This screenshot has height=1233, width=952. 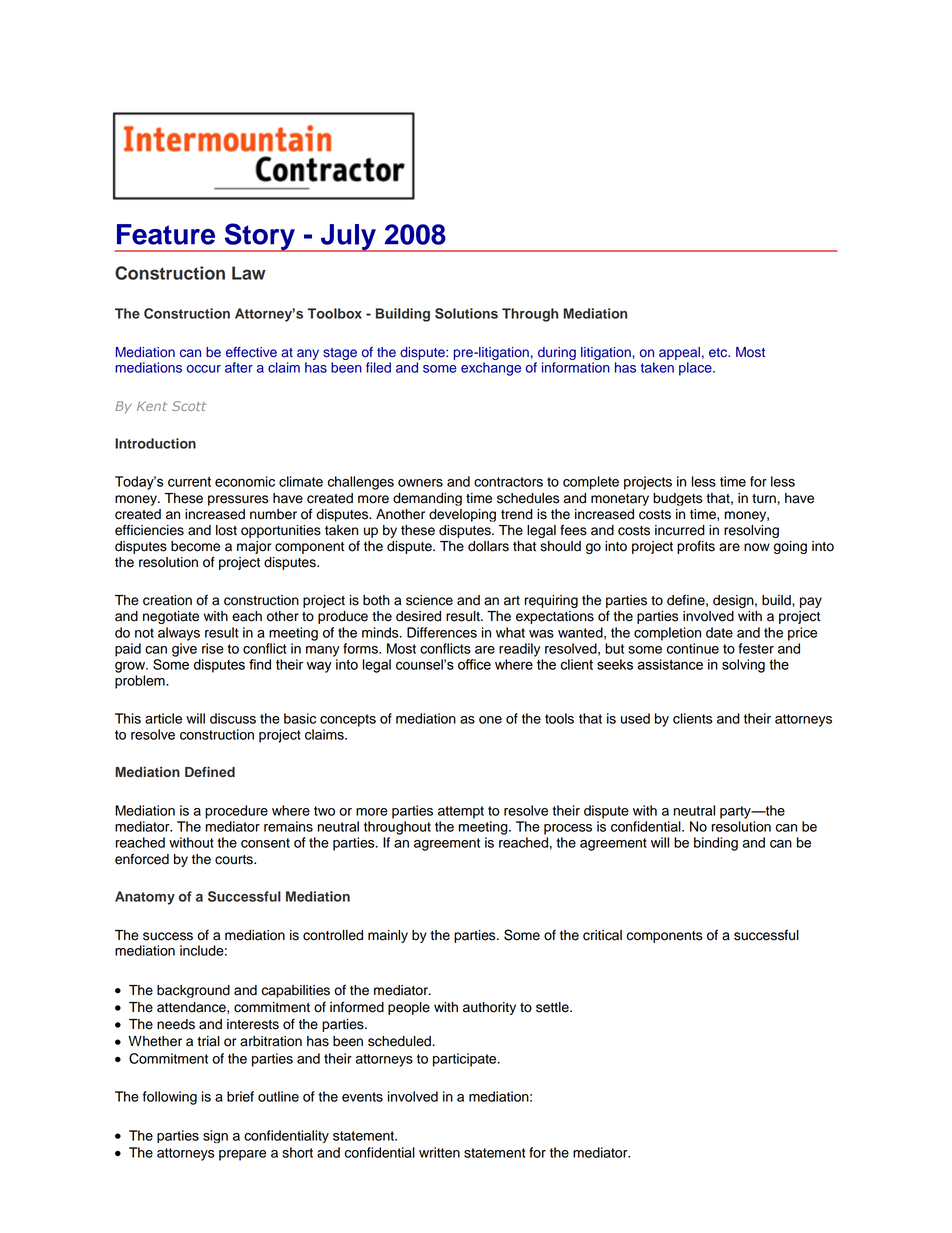 What do you see at coordinates (242, 1155) in the screenshot?
I see `prepare` at bounding box center [242, 1155].
